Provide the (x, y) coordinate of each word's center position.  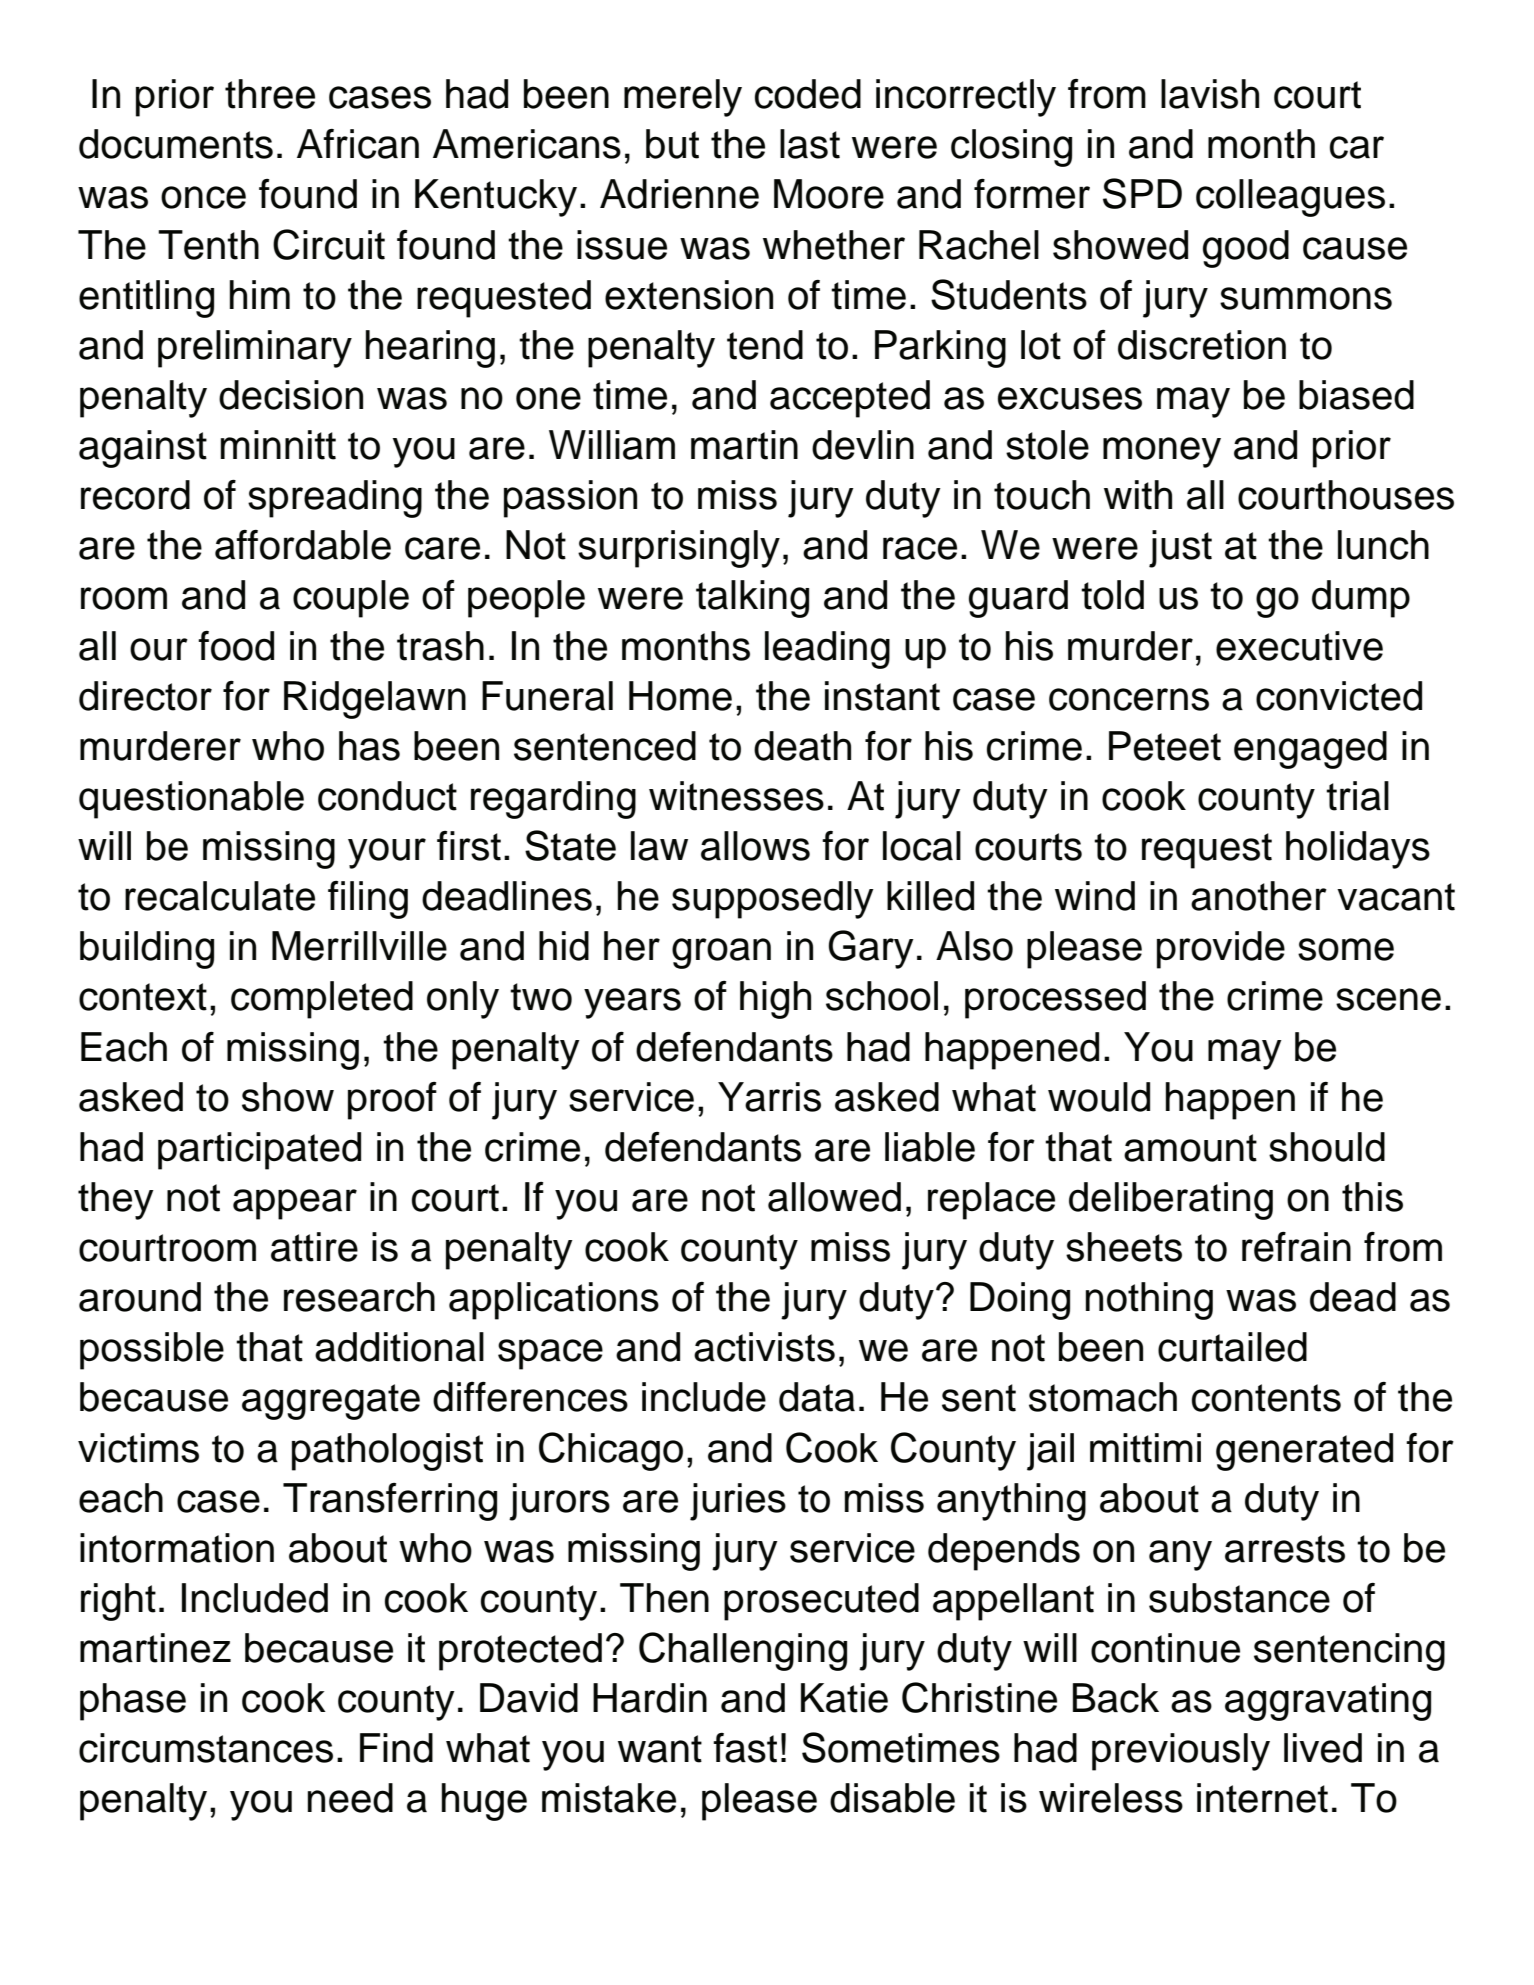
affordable (303, 545)
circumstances (206, 1748)
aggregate (331, 1402)
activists (764, 1347)
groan (721, 953)
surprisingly (679, 549)
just (1180, 549)
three (270, 94)
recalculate (220, 896)
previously (1181, 1752)
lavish (1210, 94)
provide (1221, 950)
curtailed (1232, 1347)
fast (745, 1748)
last (810, 144)
